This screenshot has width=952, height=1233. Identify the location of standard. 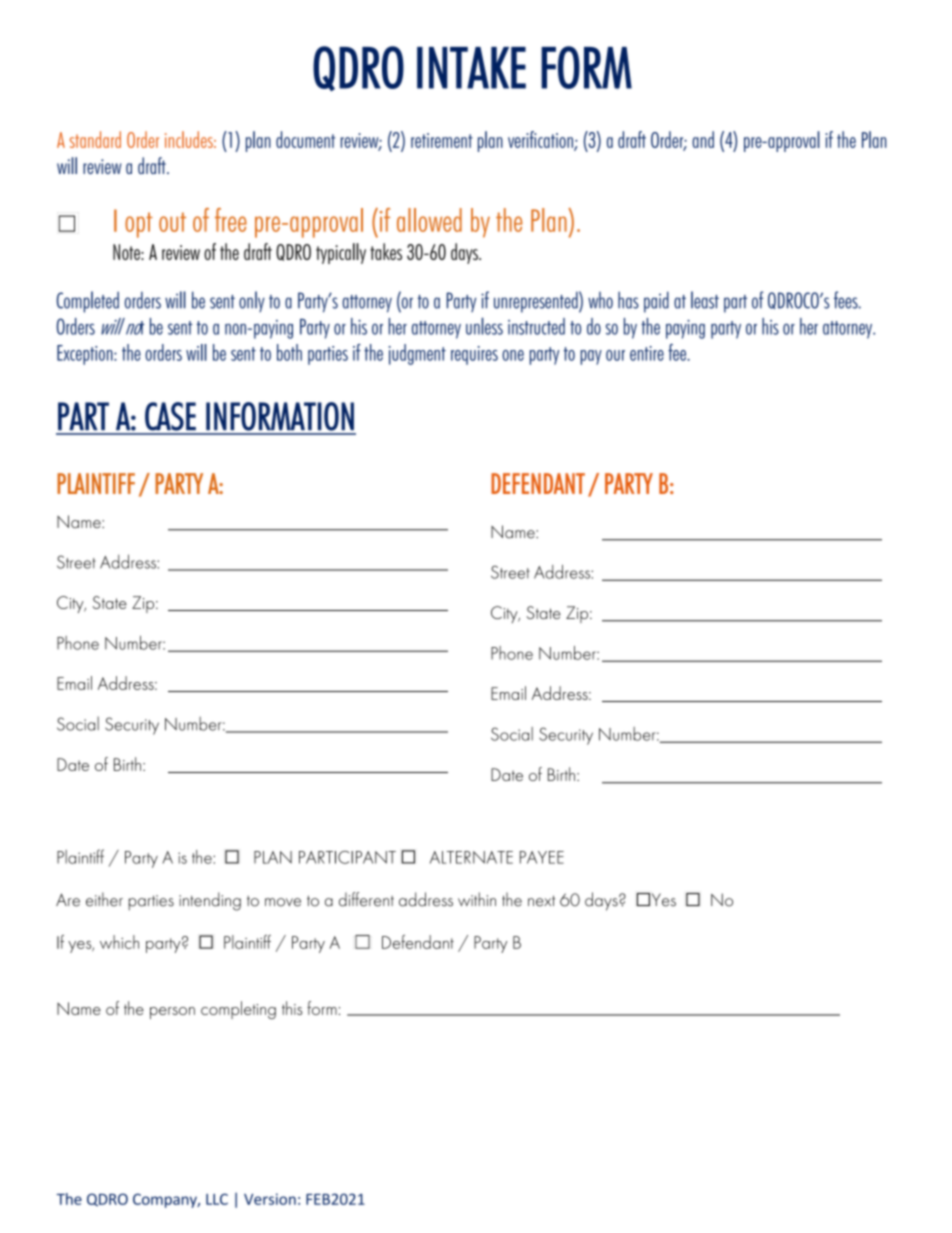
(95, 139).
